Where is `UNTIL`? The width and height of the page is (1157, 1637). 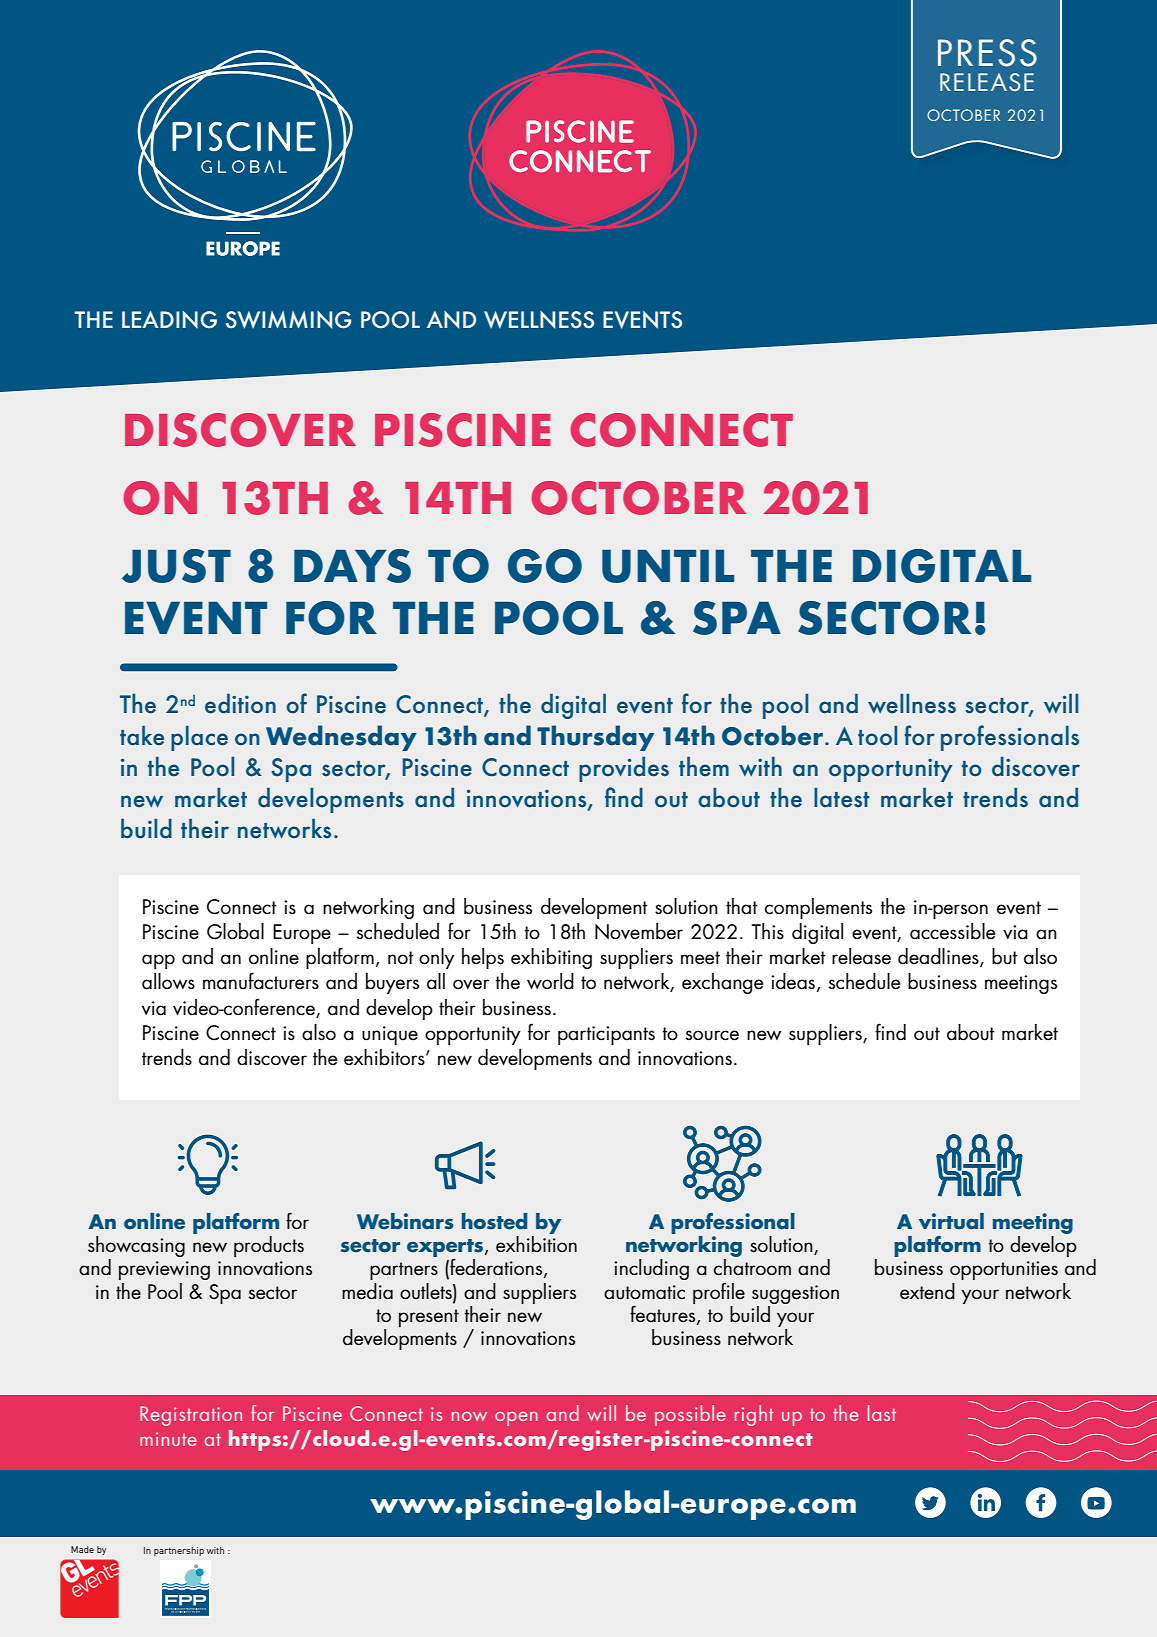
UNTIL is located at coordinates (668, 566).
